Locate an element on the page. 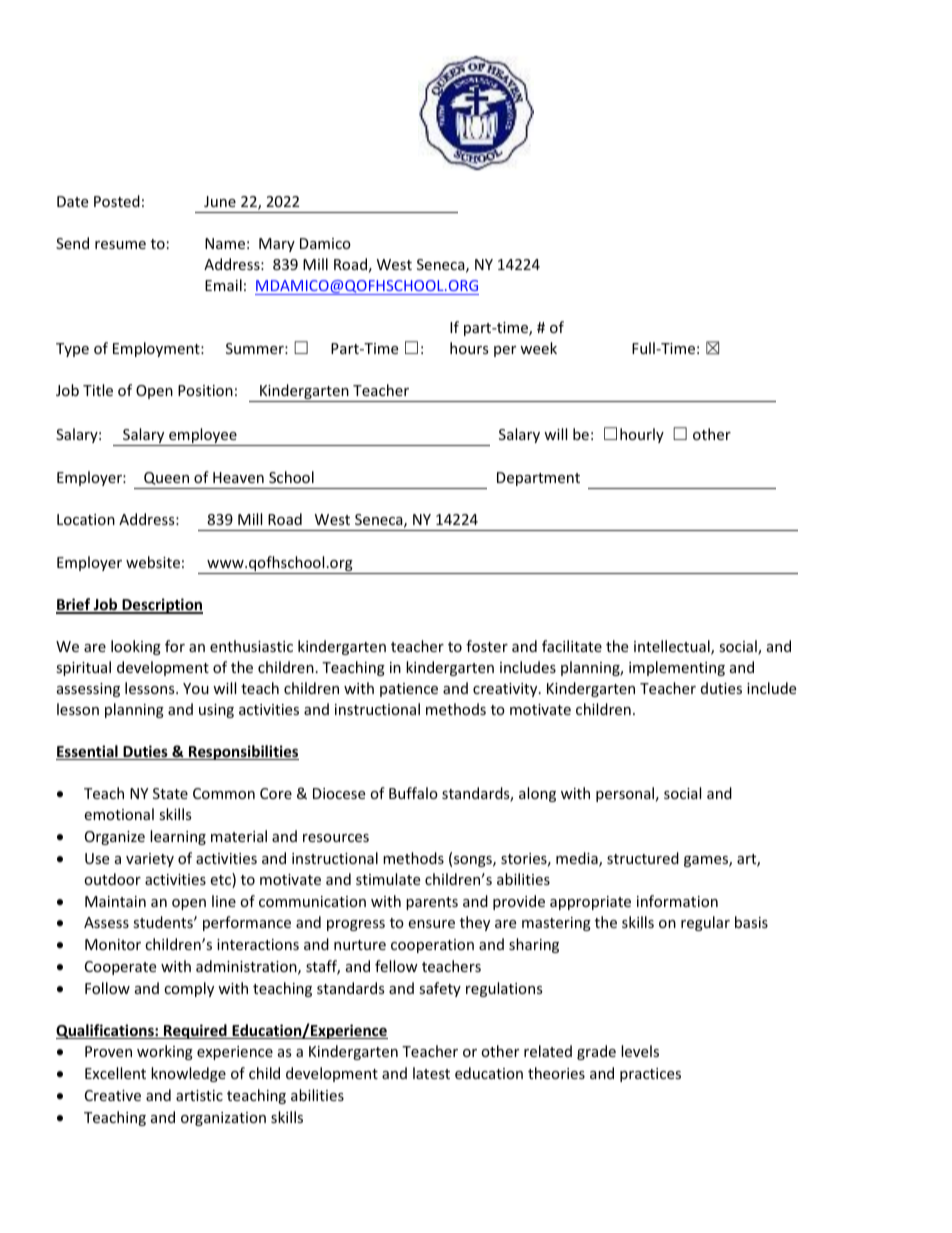 Image resolution: width=952 pixels, height=1233 pixels. latest is located at coordinates (431, 1073).
